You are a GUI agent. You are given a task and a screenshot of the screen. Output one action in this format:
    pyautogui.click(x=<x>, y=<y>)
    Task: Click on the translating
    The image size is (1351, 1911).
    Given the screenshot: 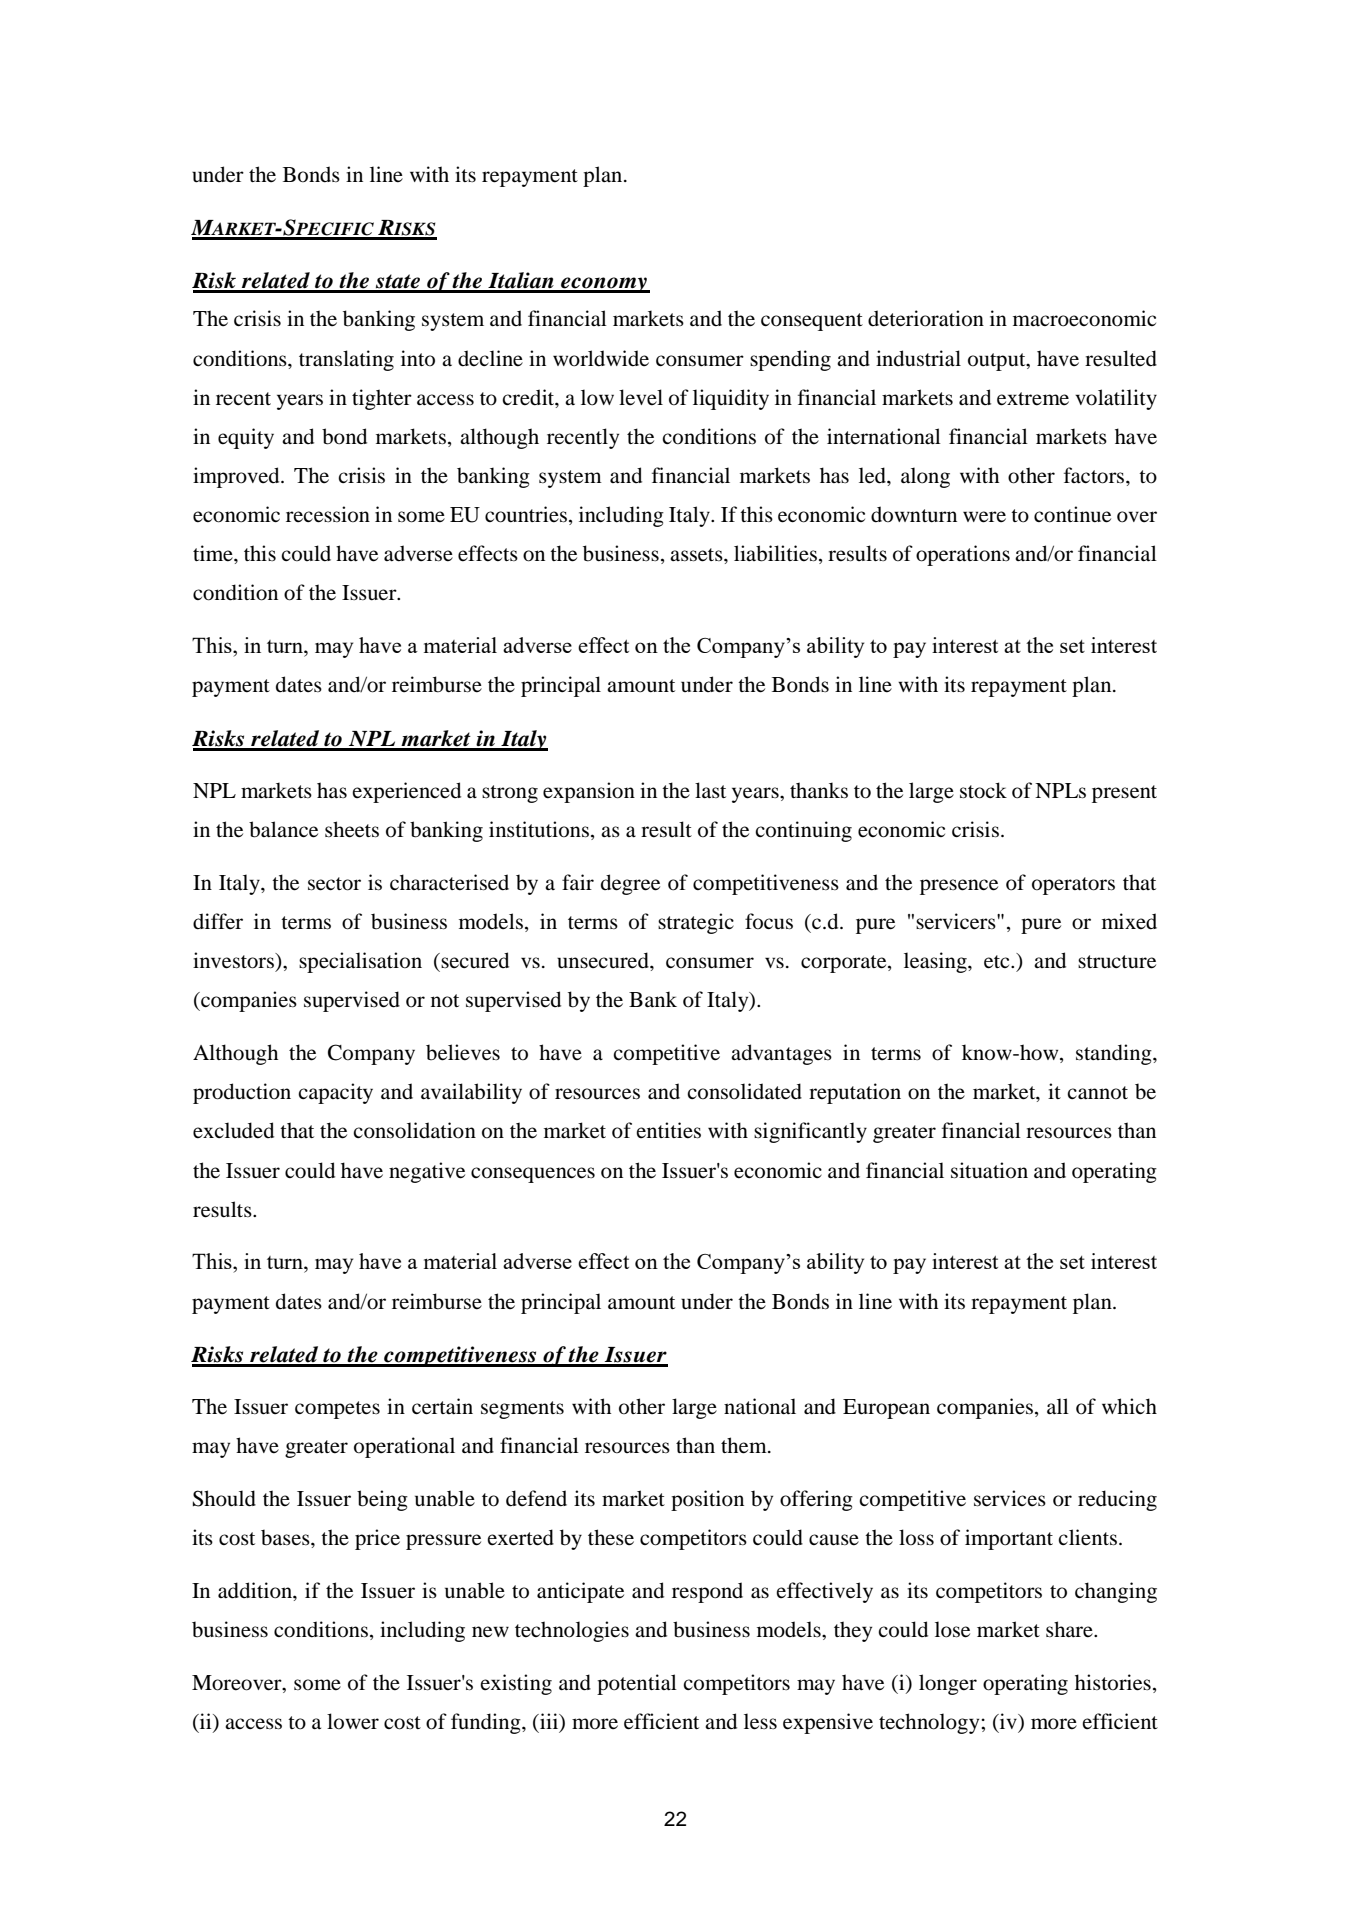 What is the action you would take?
    pyautogui.click(x=346, y=360)
